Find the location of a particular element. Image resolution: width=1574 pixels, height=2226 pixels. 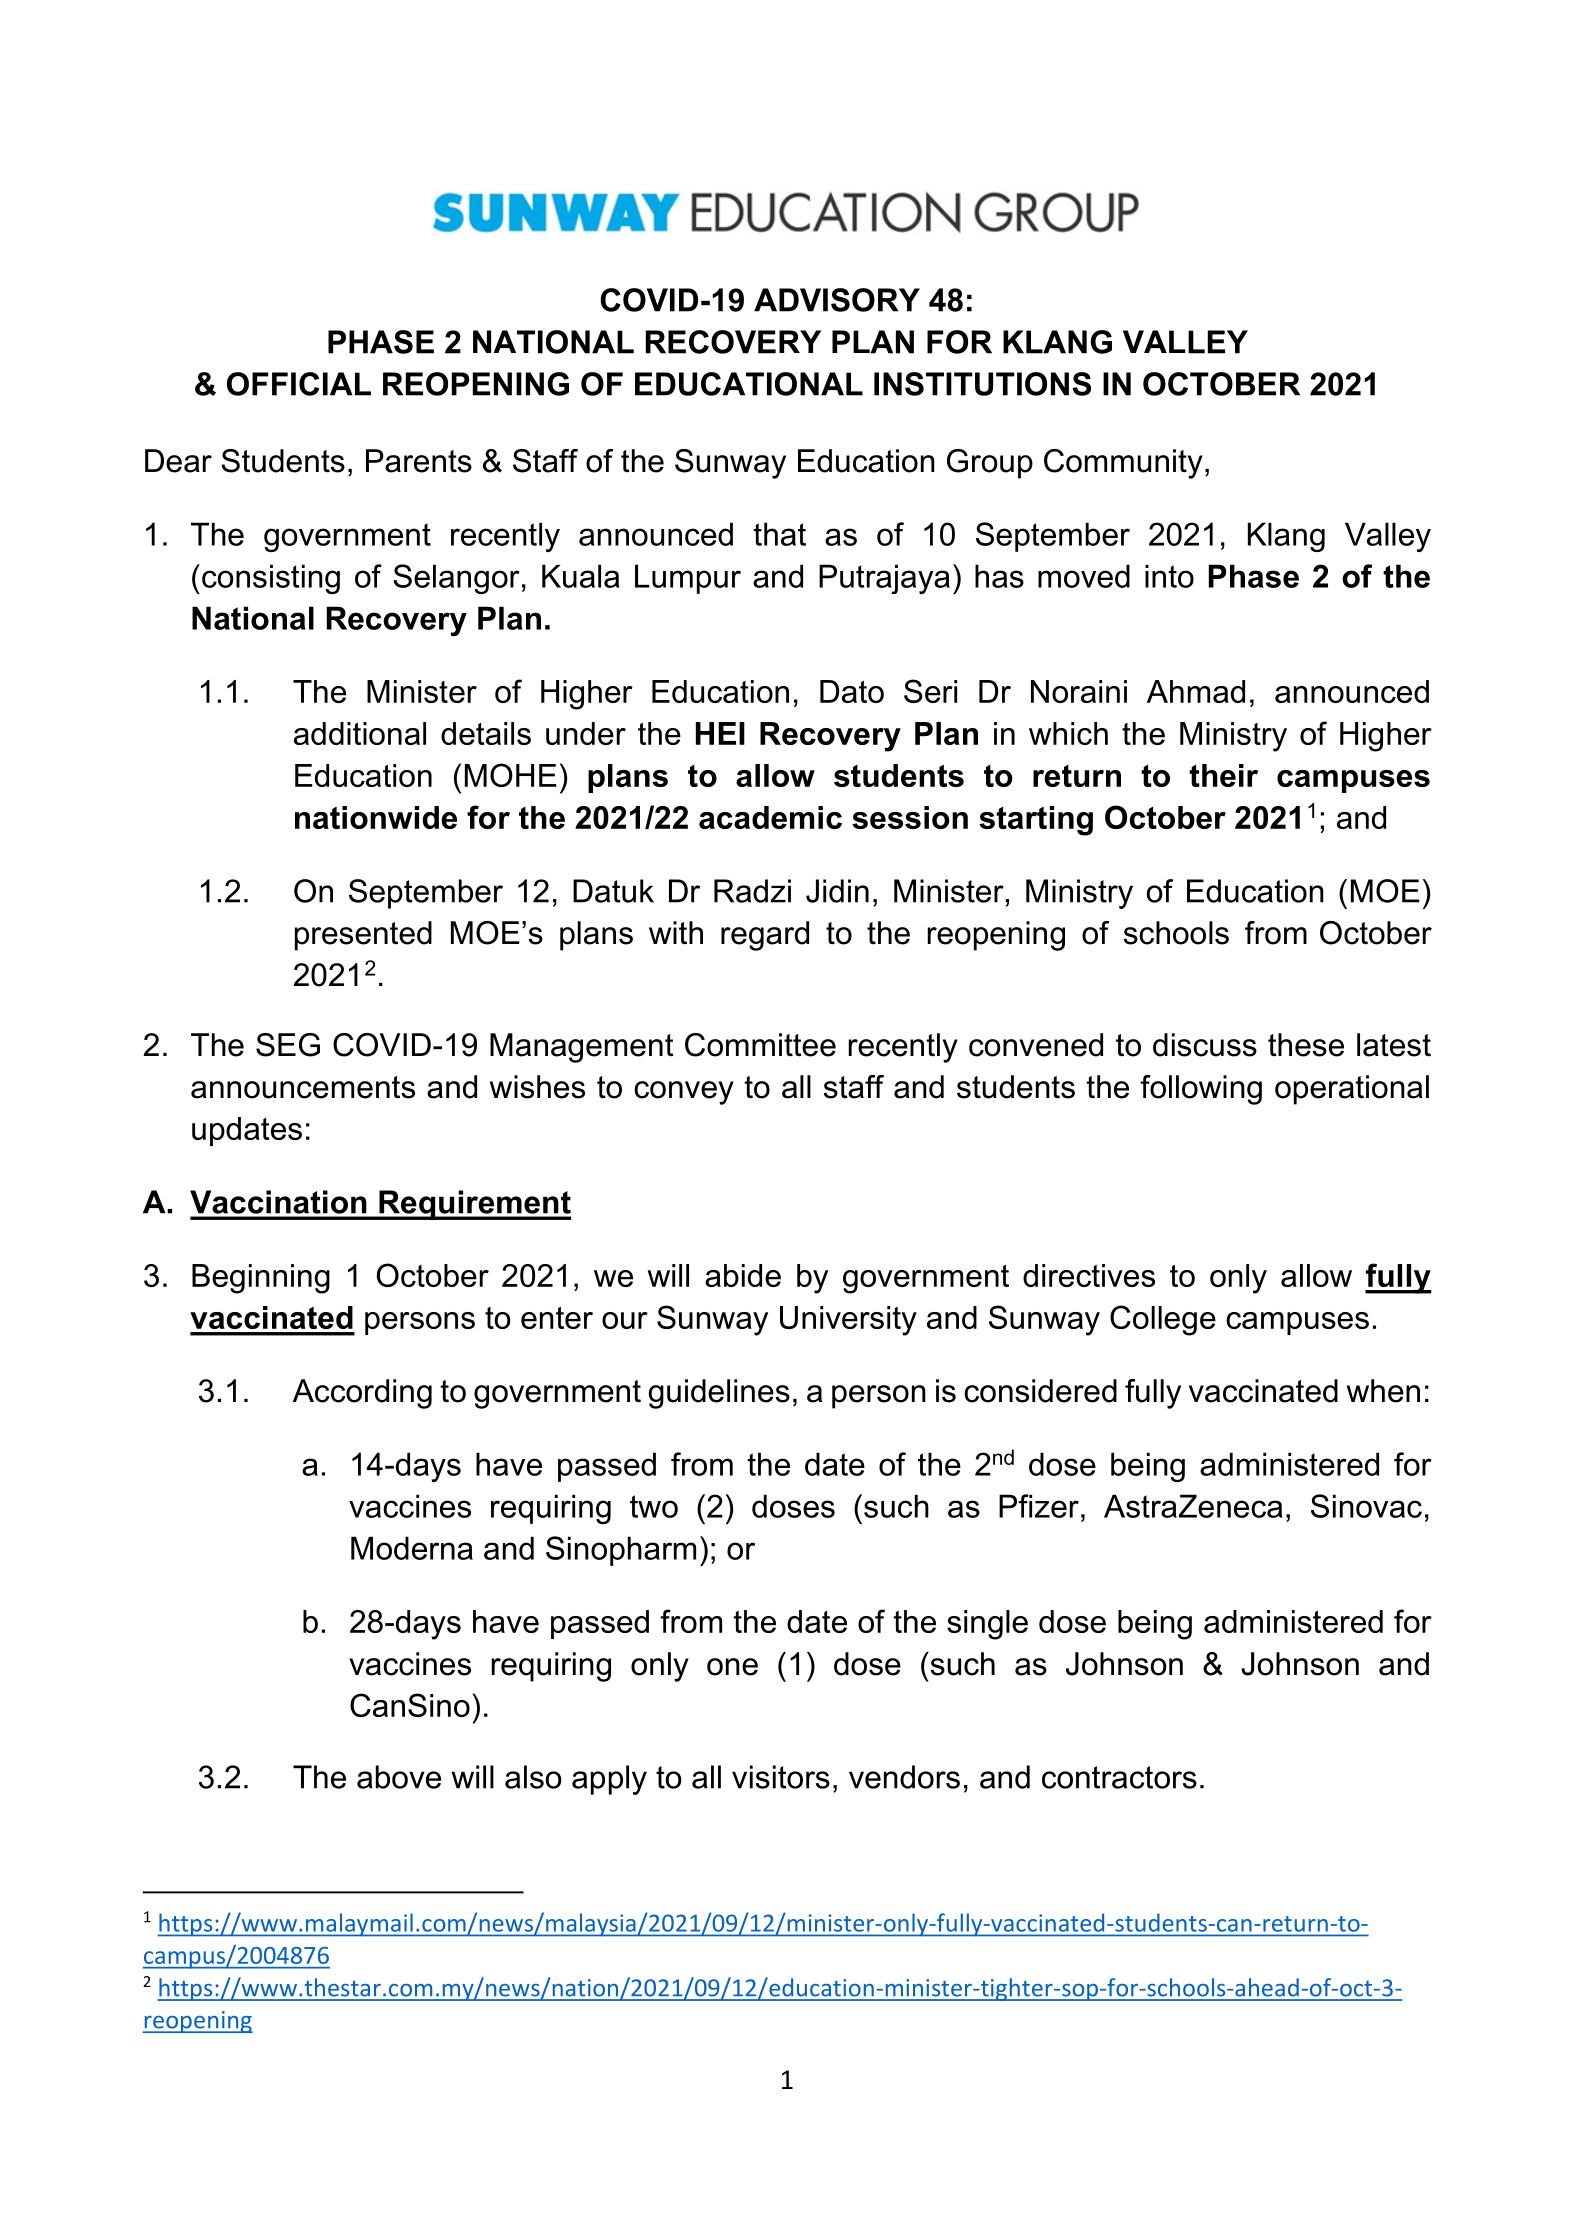

announcements is located at coordinates (303, 1087).
